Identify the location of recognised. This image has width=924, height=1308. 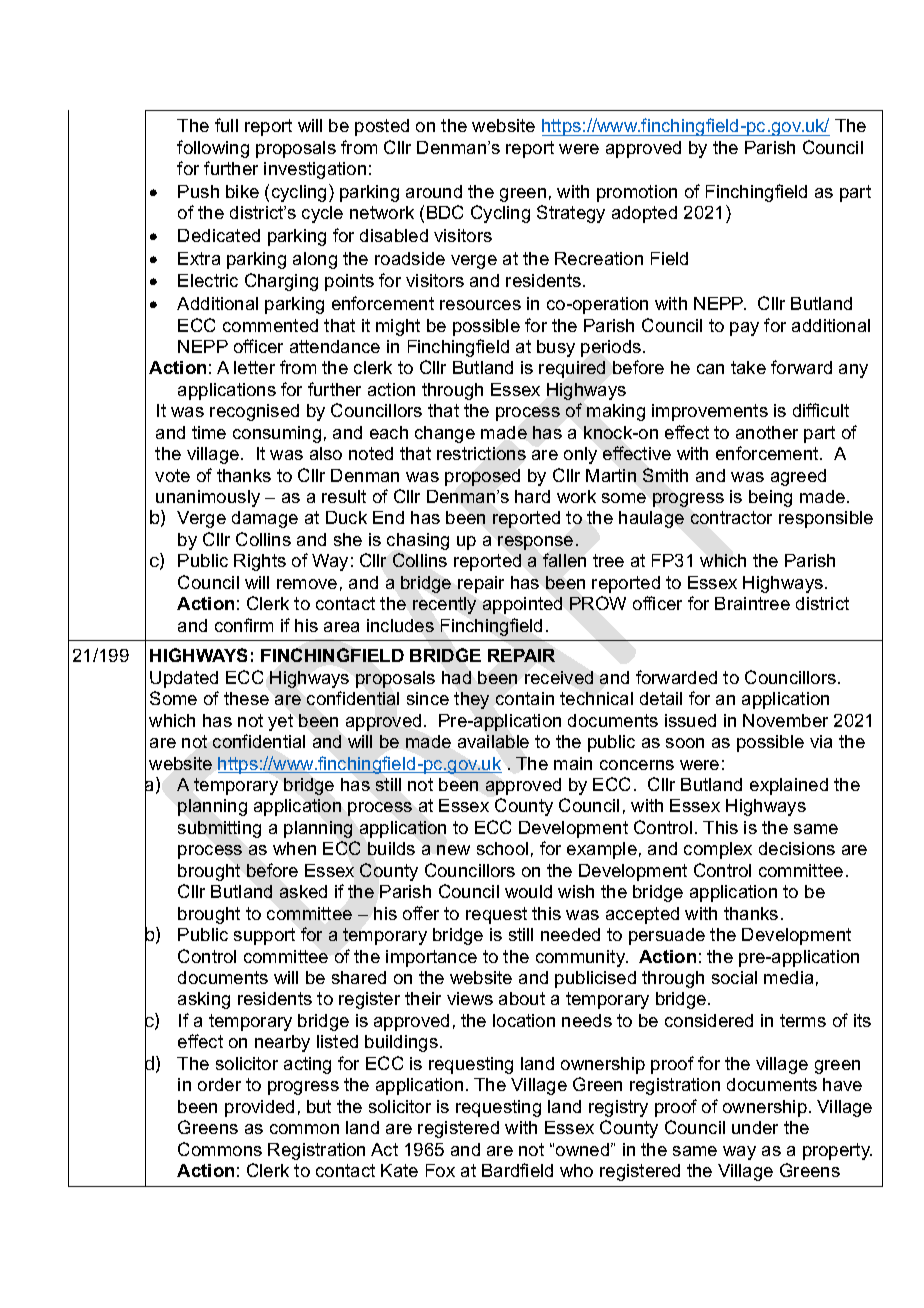
(254, 412).
